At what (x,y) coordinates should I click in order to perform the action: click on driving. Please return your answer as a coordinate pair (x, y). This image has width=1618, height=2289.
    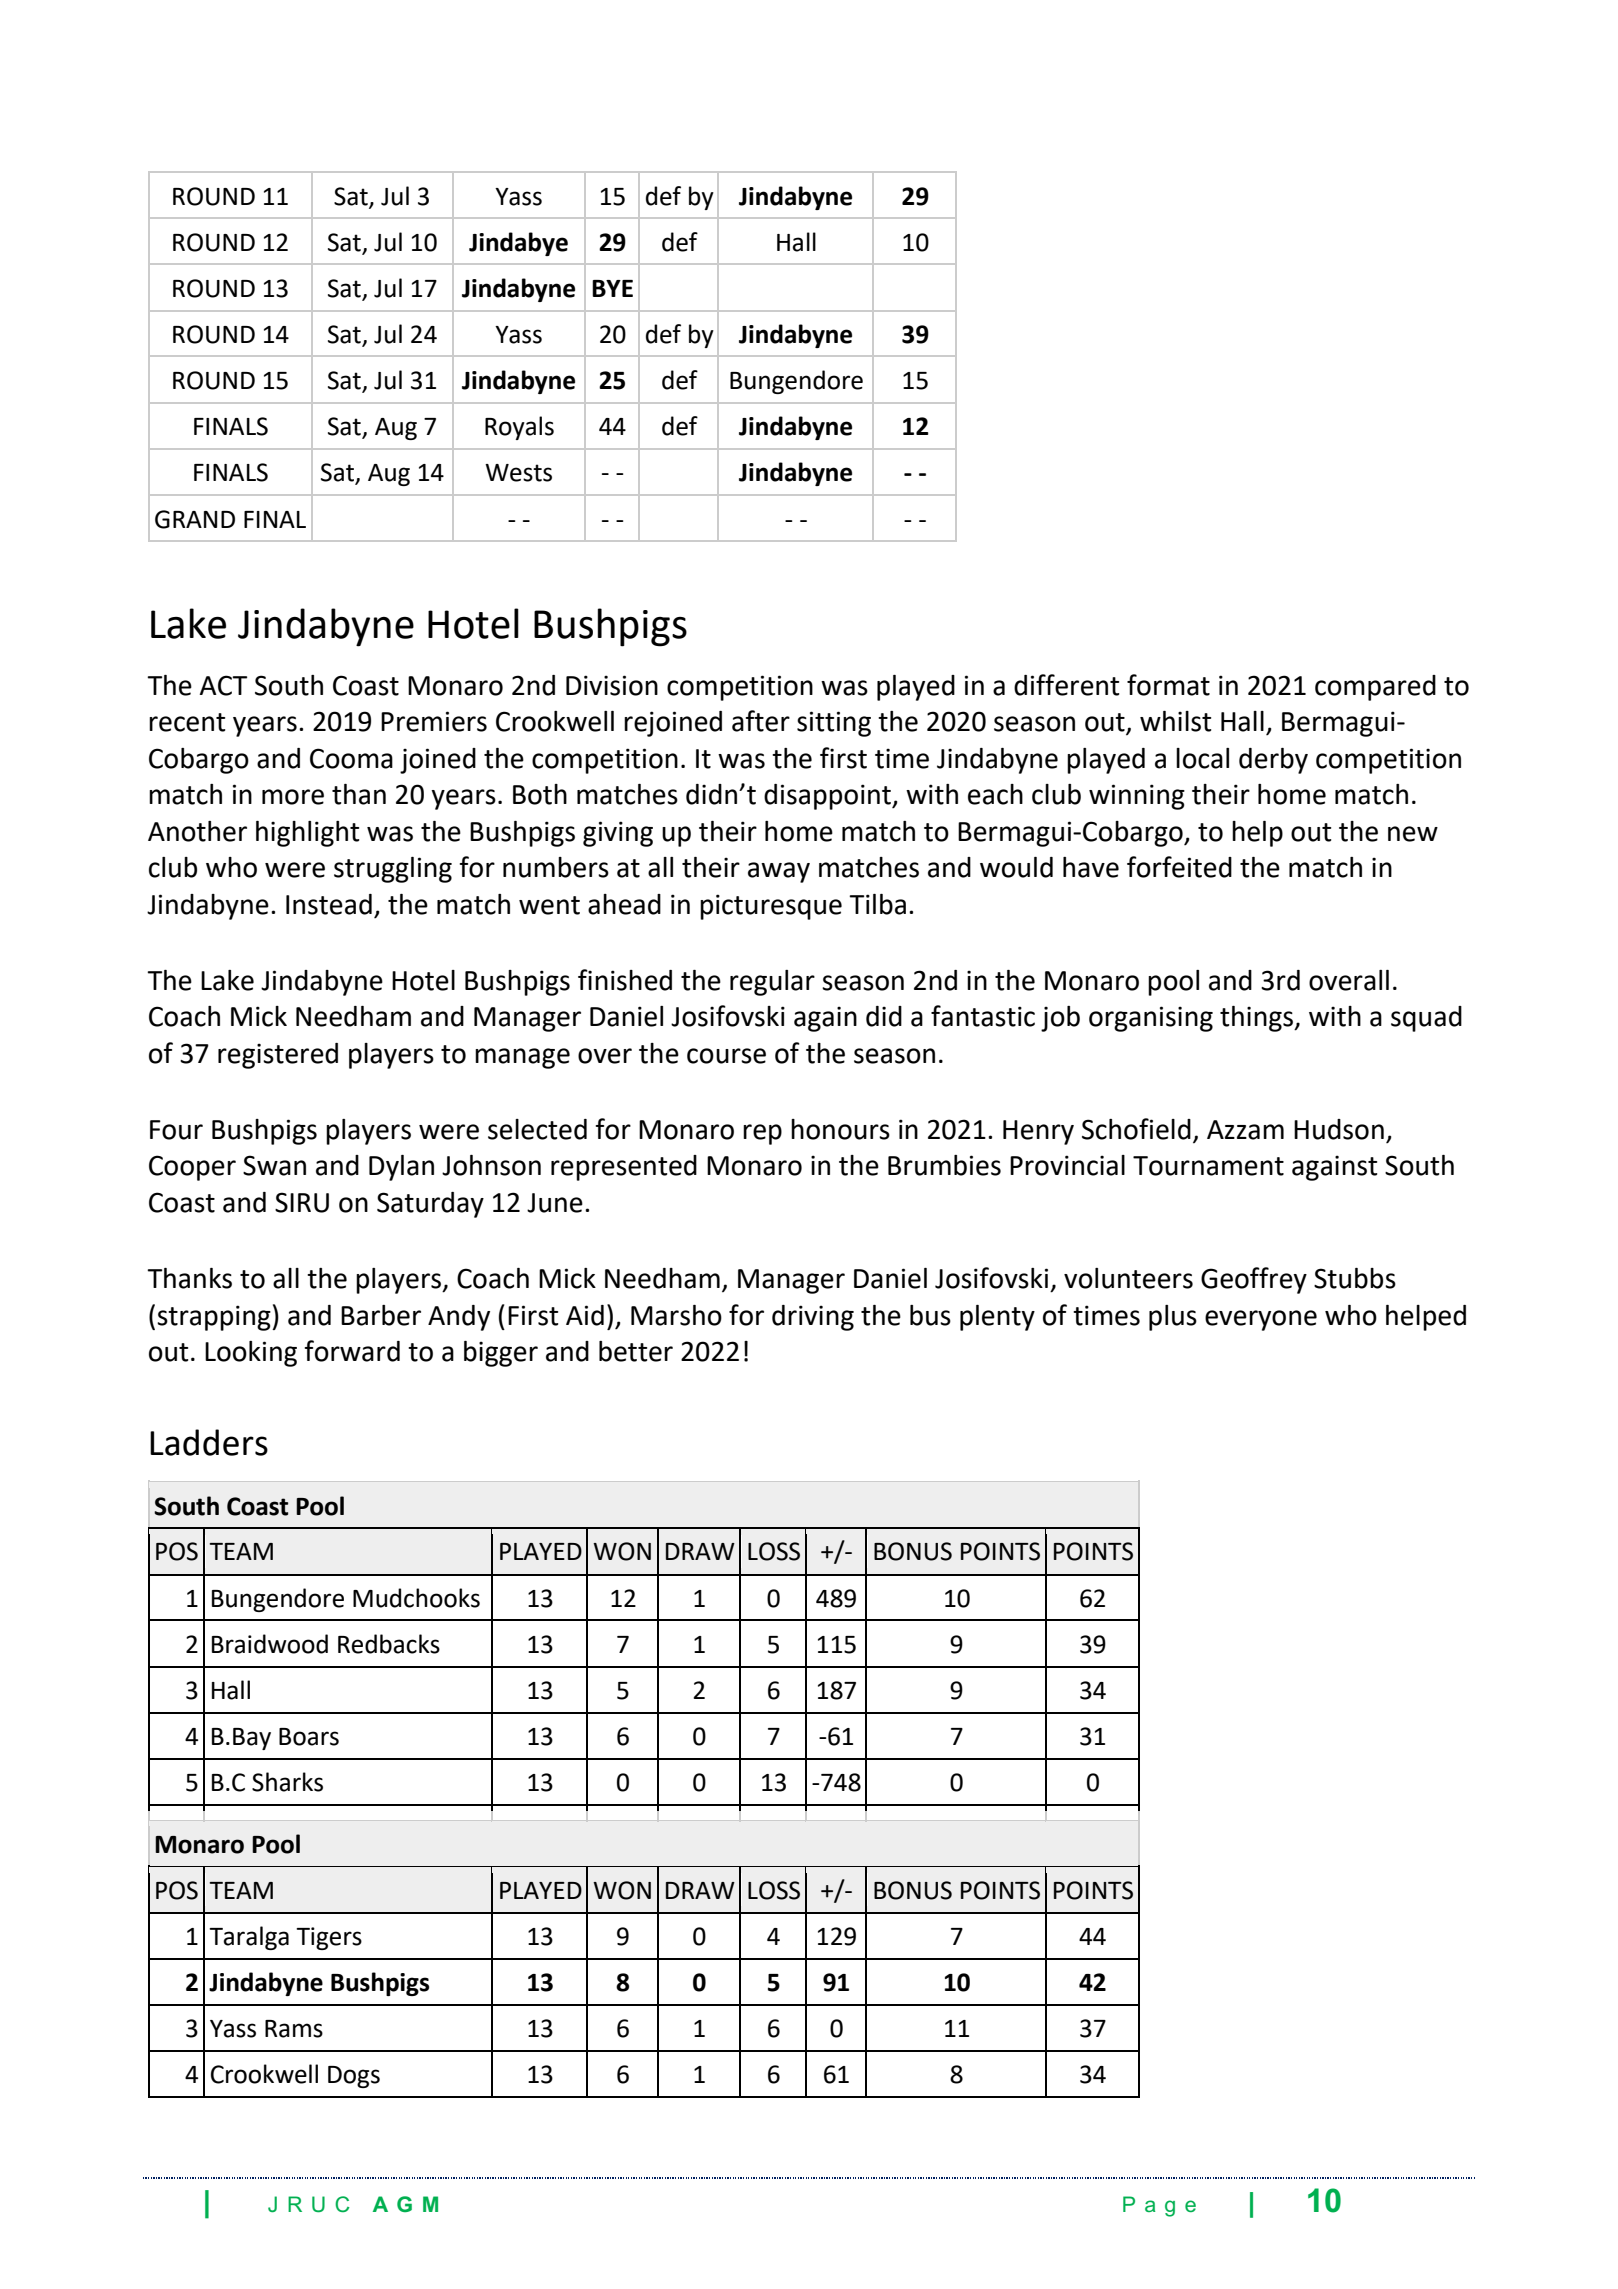
    Looking at the image, I should click on (813, 1318).
